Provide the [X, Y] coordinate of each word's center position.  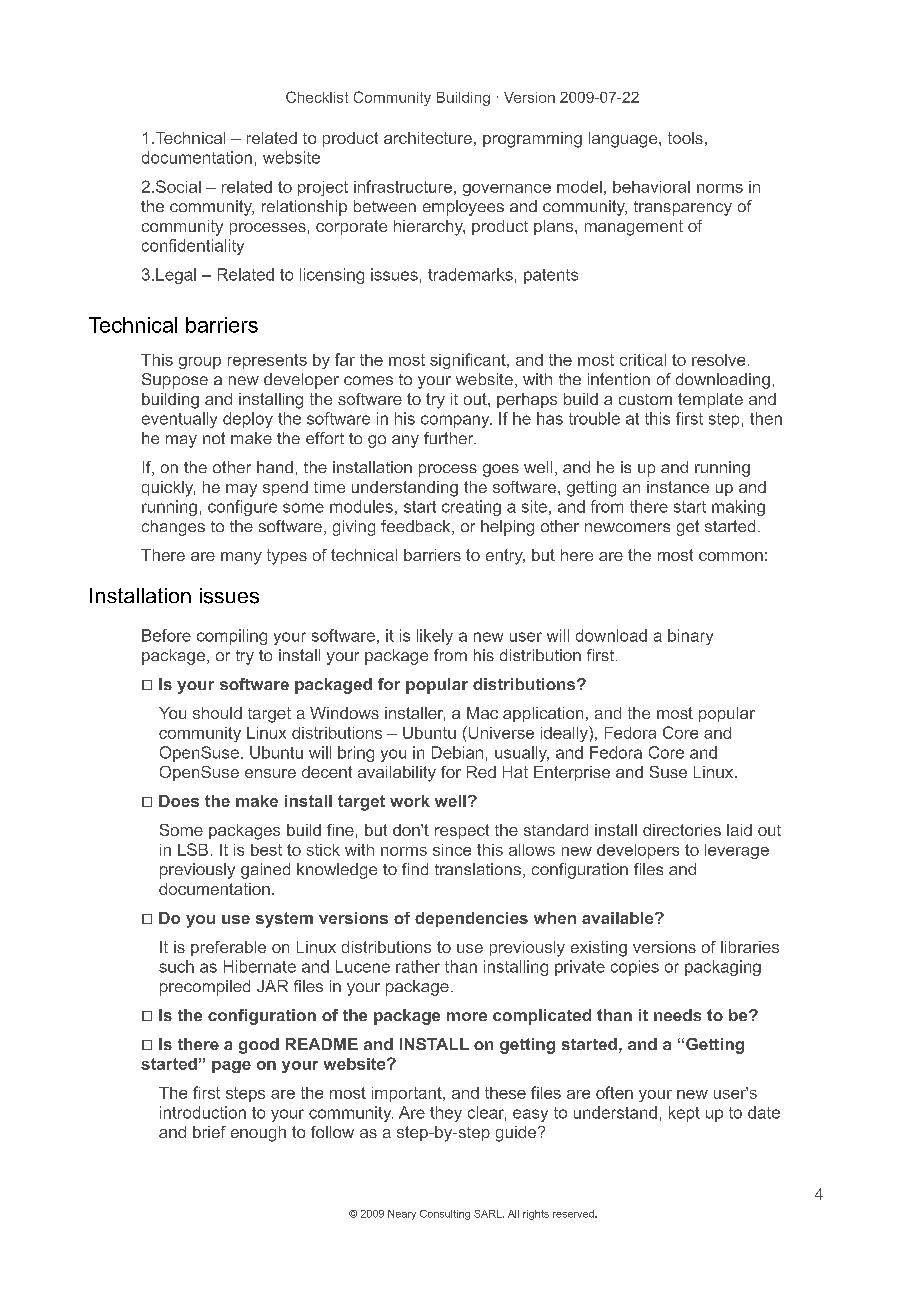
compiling [232, 637]
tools [685, 138]
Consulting [445, 1215]
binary [690, 637]
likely [435, 637]
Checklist [317, 97]
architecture [428, 138]
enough [258, 1134]
